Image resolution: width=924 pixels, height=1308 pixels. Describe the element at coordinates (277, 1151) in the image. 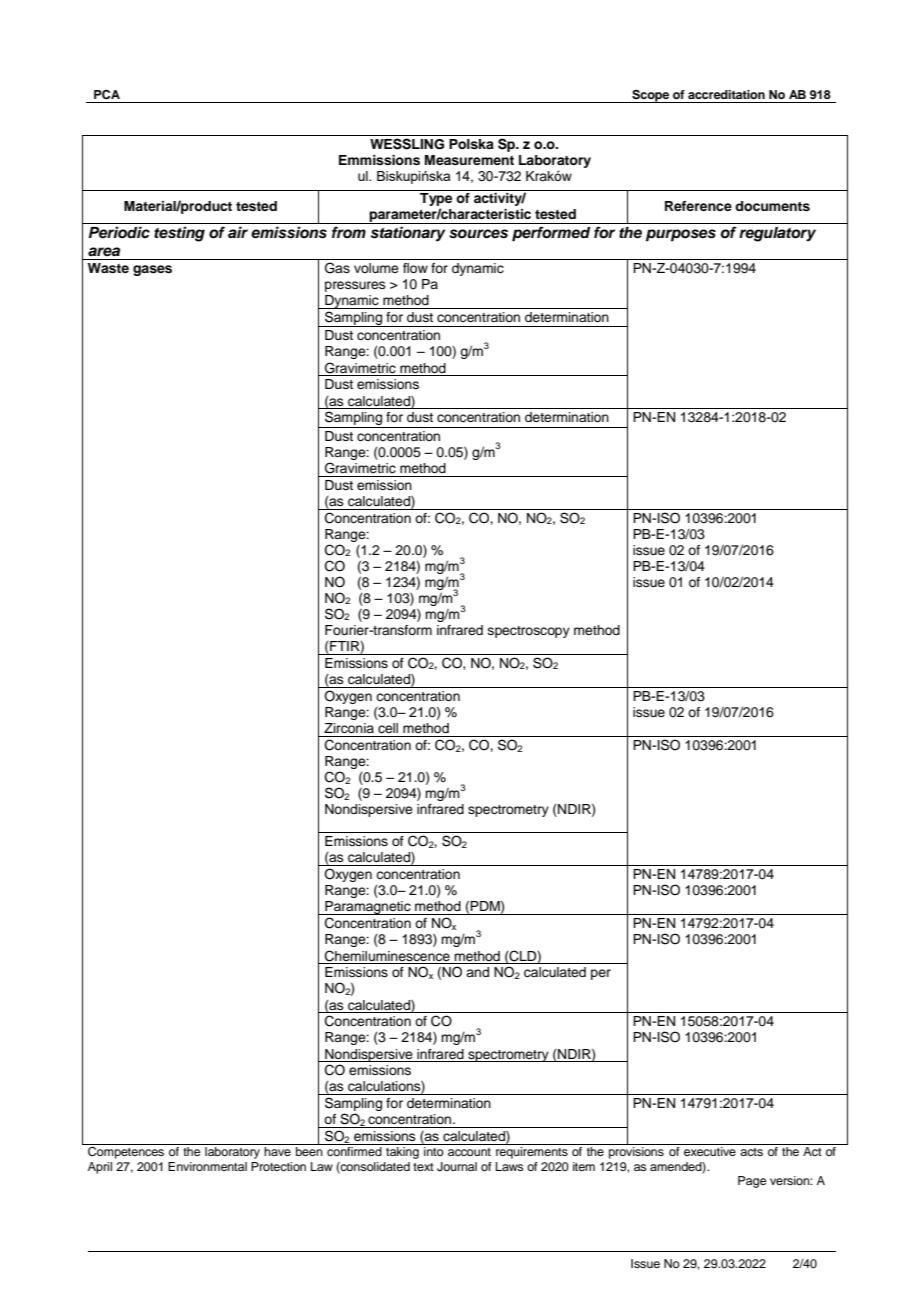

I see `have` at that location.
